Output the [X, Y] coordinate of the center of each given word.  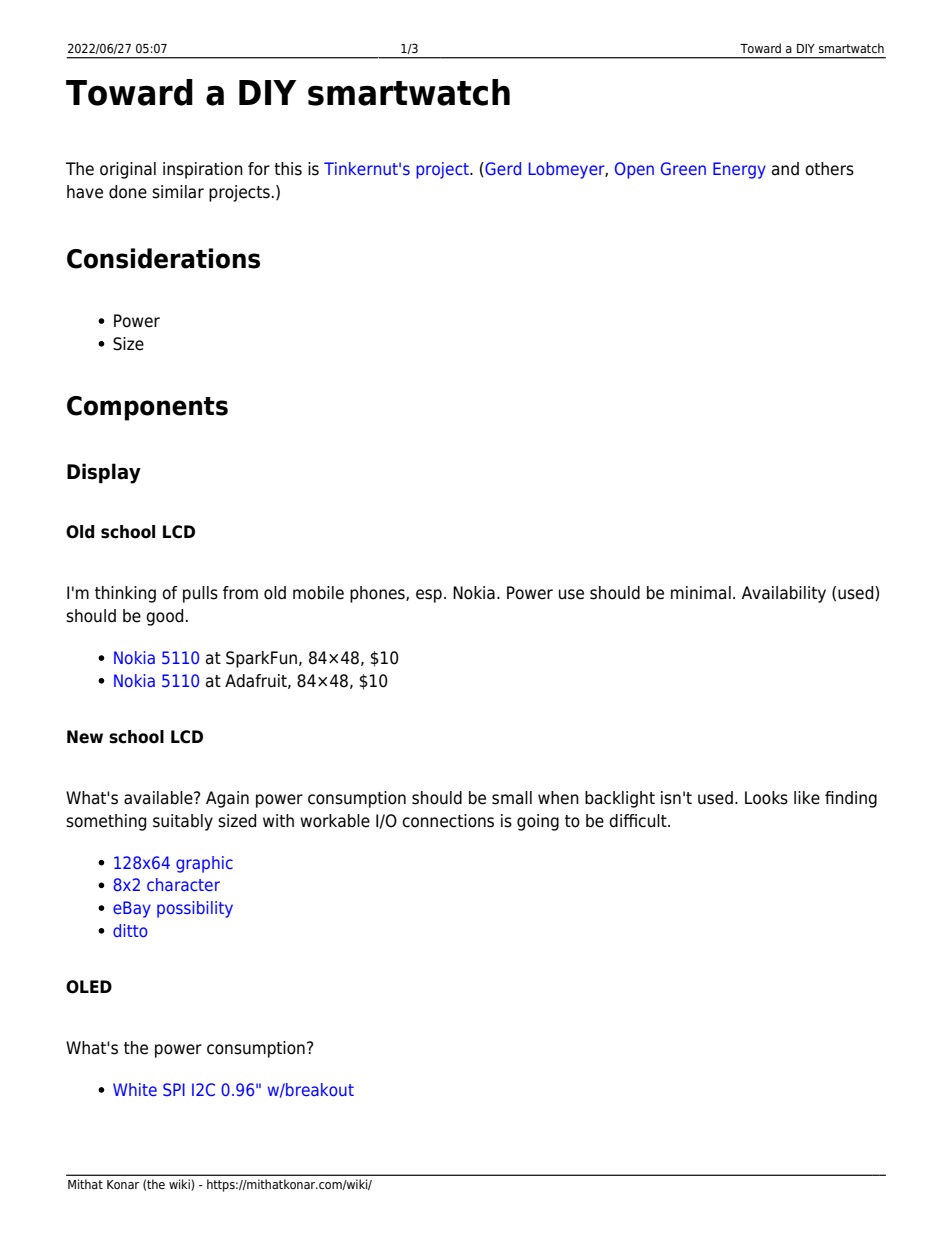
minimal [701, 593]
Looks [766, 798]
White [135, 1089]
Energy [739, 170]
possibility [195, 909]
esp [429, 596]
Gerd [502, 169]
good [164, 617]
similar [178, 192]
